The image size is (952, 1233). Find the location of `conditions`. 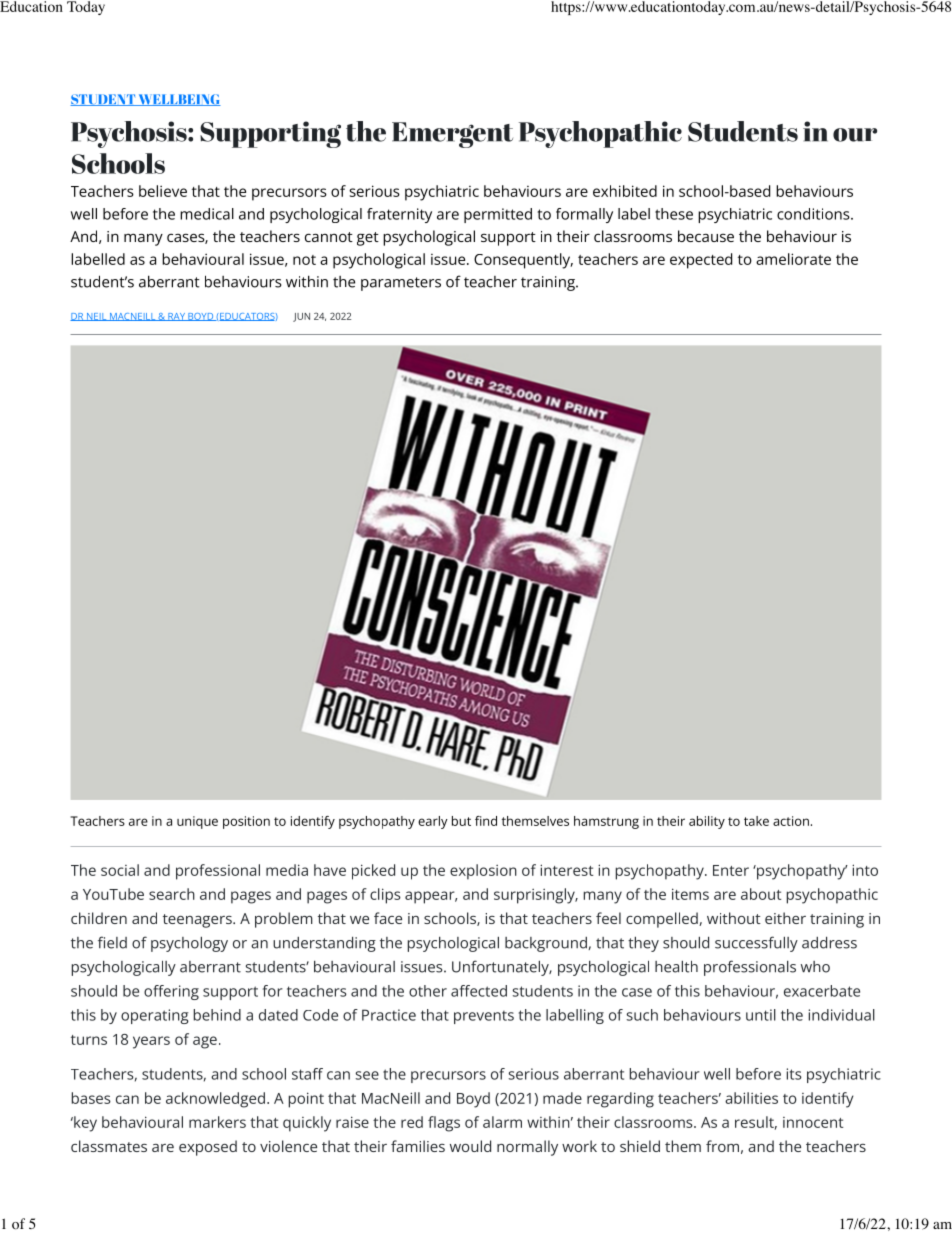

conditions is located at coordinates (814, 214).
